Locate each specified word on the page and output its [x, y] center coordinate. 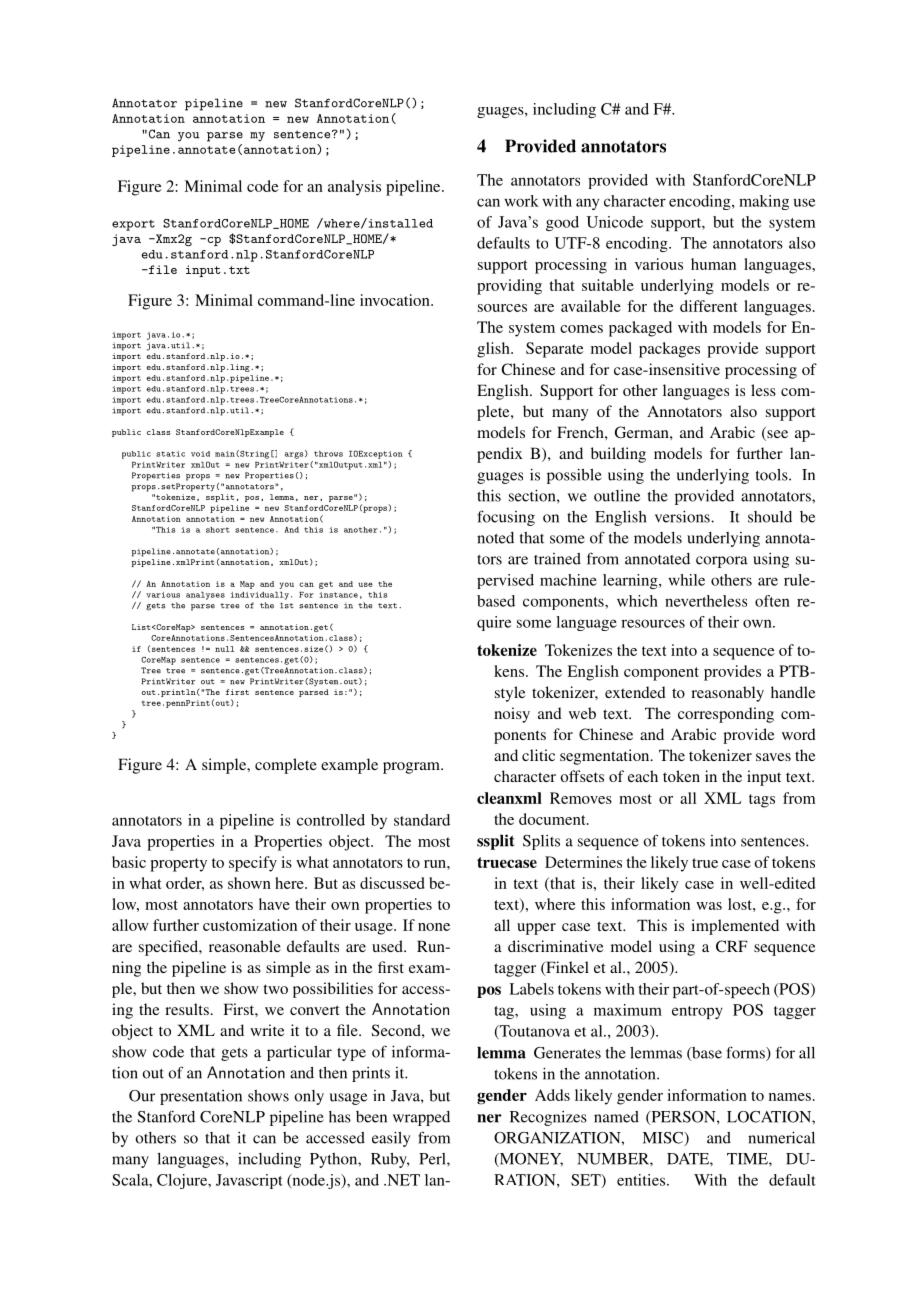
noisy [512, 715]
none [434, 927]
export [133, 225]
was [709, 906]
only [309, 1097]
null [224, 649]
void [200, 454]
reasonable [245, 946]
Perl [433, 1160]
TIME [748, 1160]
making [764, 202]
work [521, 201]
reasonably [727, 694]
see [776, 435]
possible [574, 476]
